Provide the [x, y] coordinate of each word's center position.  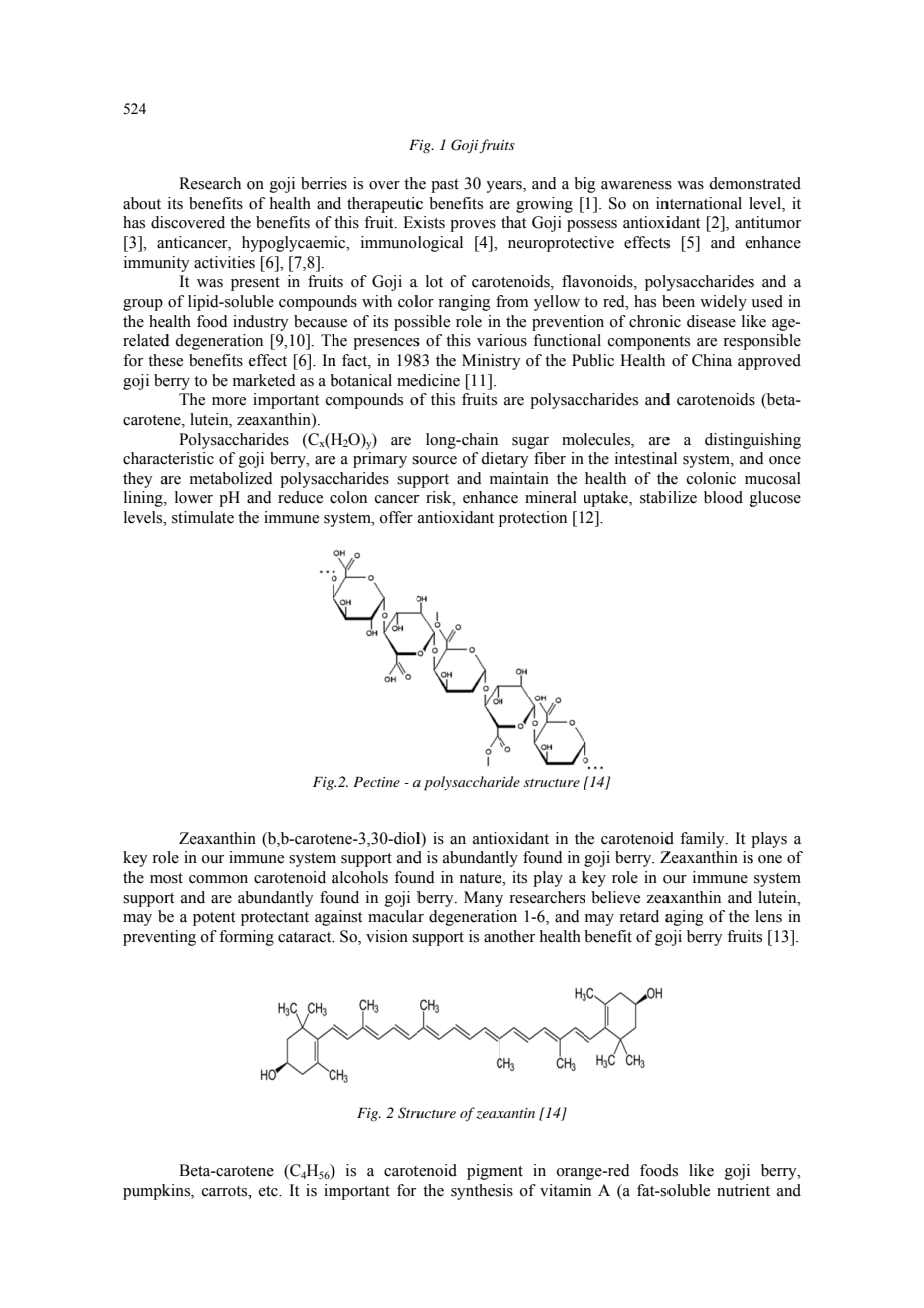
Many [483, 899]
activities [224, 262]
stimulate [203, 517]
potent [214, 919]
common [218, 879]
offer [396, 517]
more [229, 401]
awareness [636, 185]
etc [269, 1191]
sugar [530, 443]
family [703, 840]
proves [473, 226]
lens [768, 916]
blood [723, 497]
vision [387, 936]
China [712, 360]
